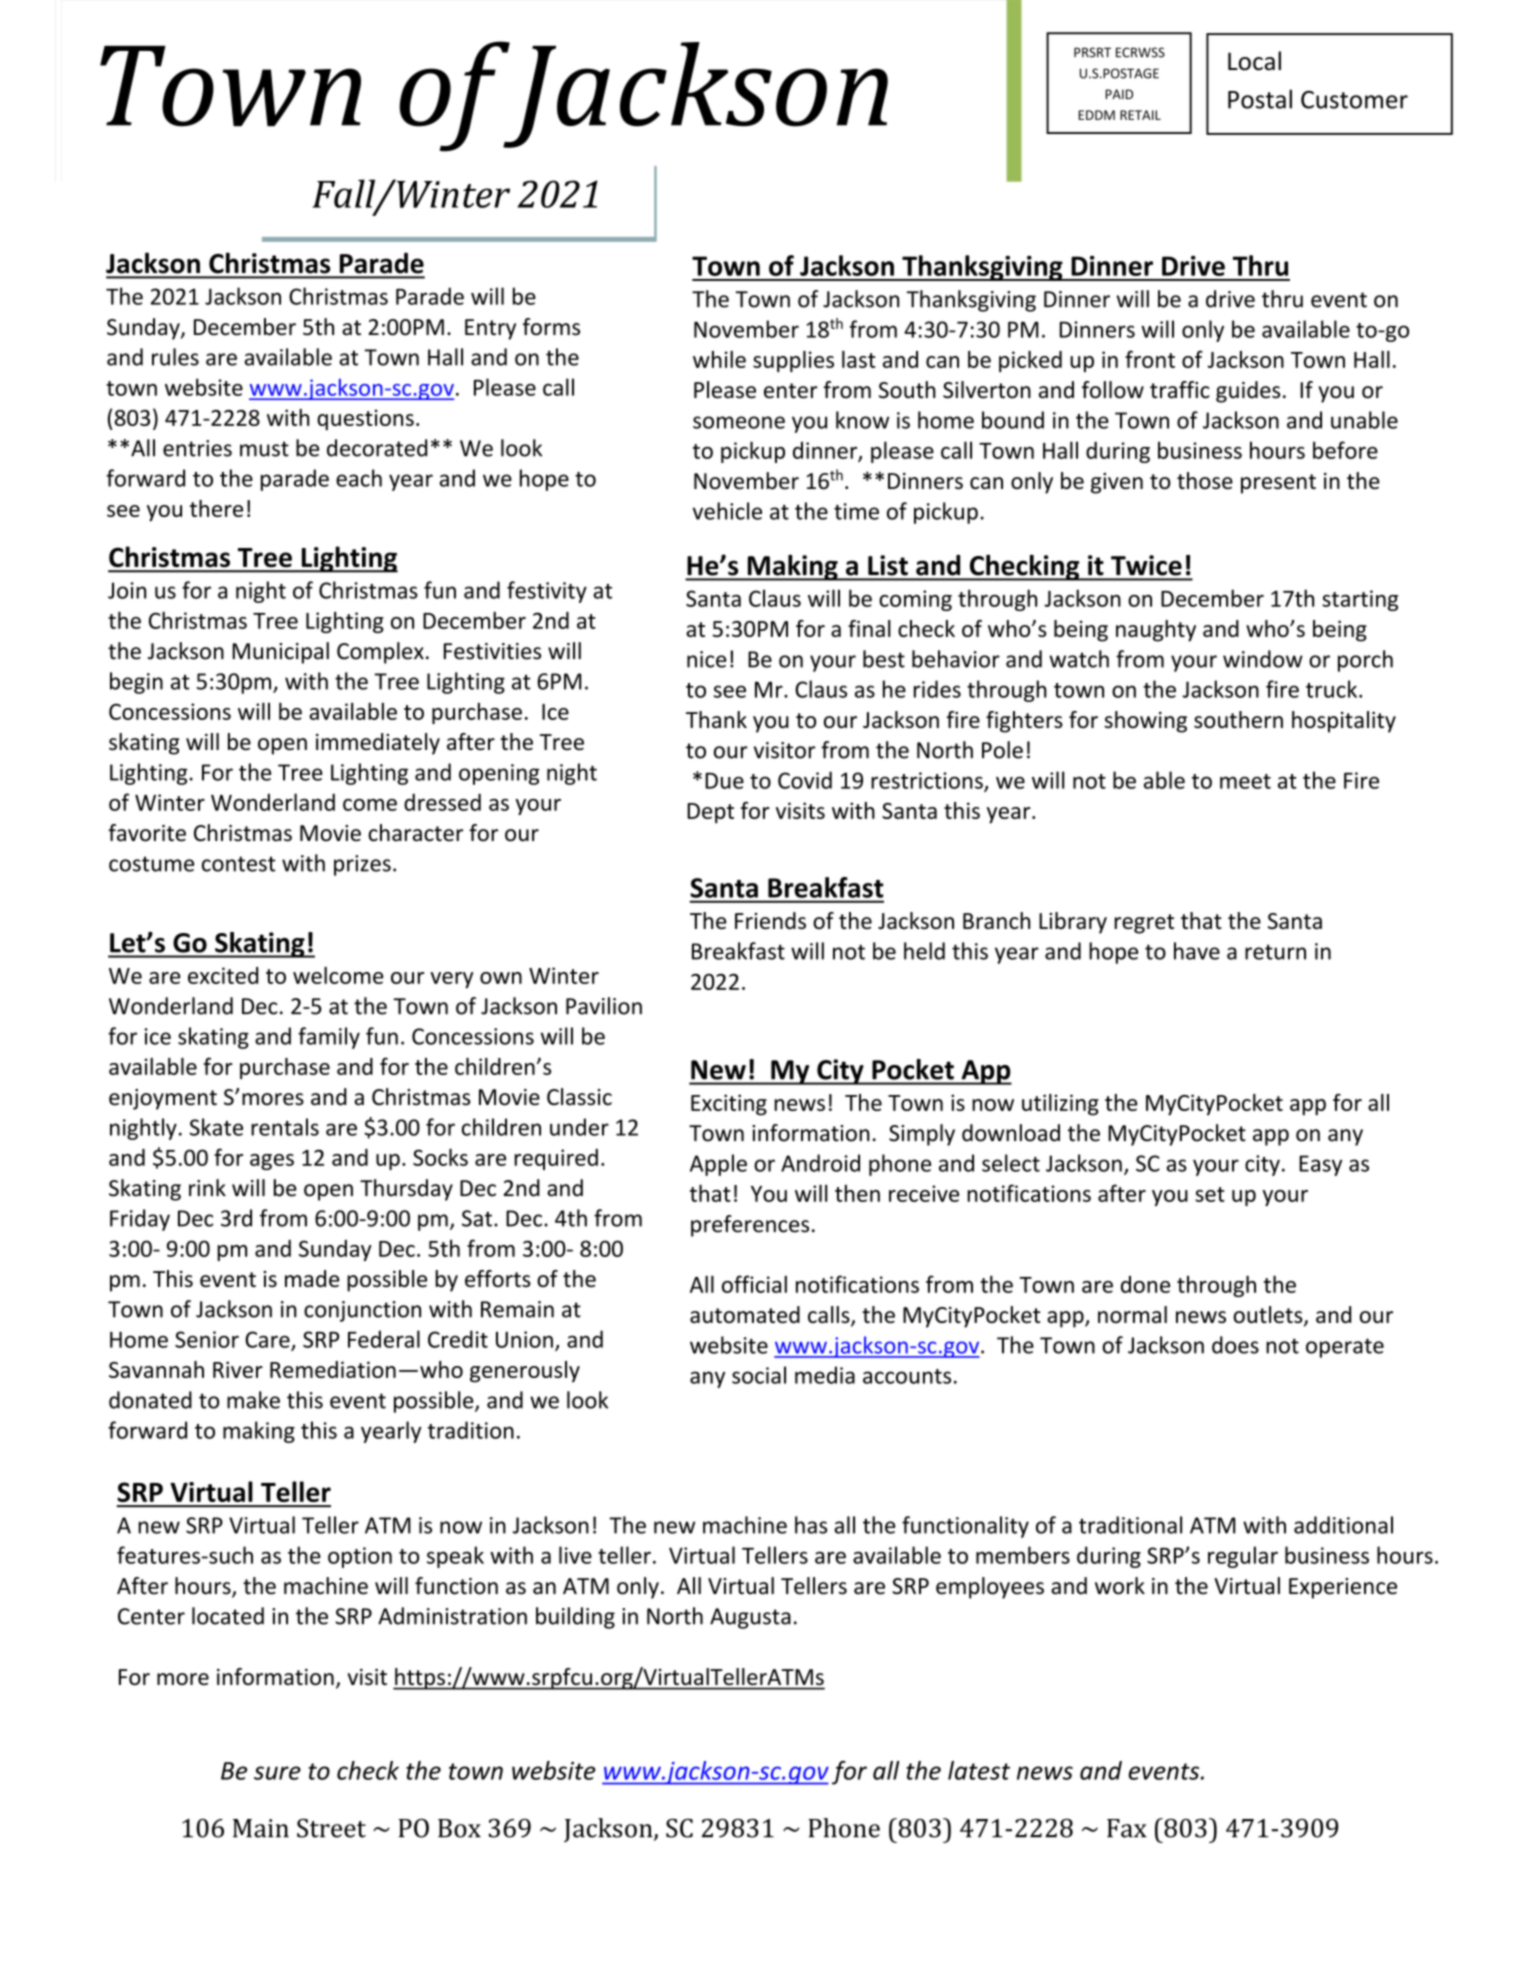 The width and height of the screenshot is (1520, 1966). What do you see at coordinates (253, 1400) in the screenshot?
I see `make` at bounding box center [253, 1400].
